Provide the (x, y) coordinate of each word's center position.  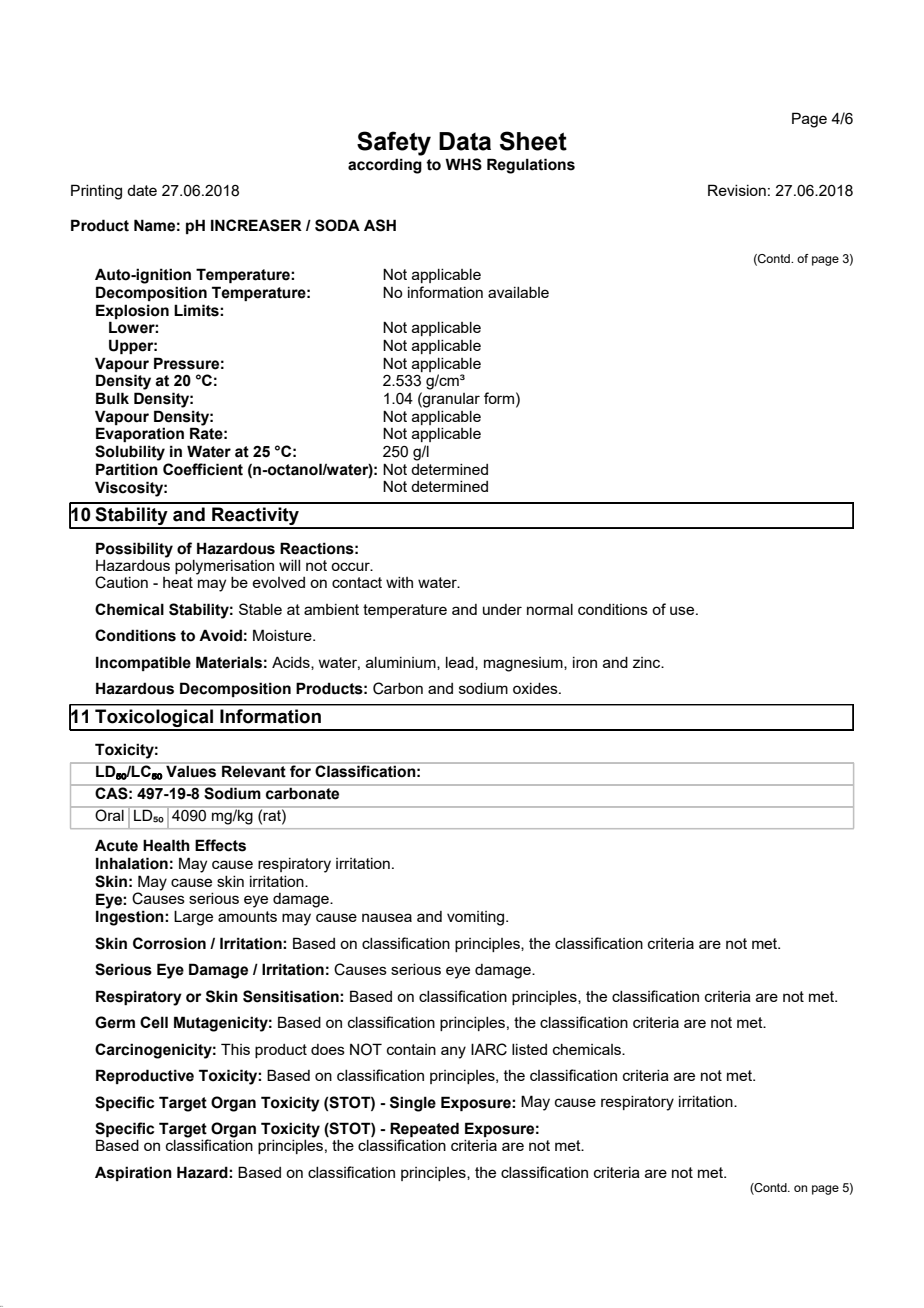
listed (529, 1049)
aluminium (402, 663)
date (142, 190)
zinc (648, 662)
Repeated (424, 1131)
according (385, 166)
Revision (737, 190)
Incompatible (143, 663)
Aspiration (133, 1173)
